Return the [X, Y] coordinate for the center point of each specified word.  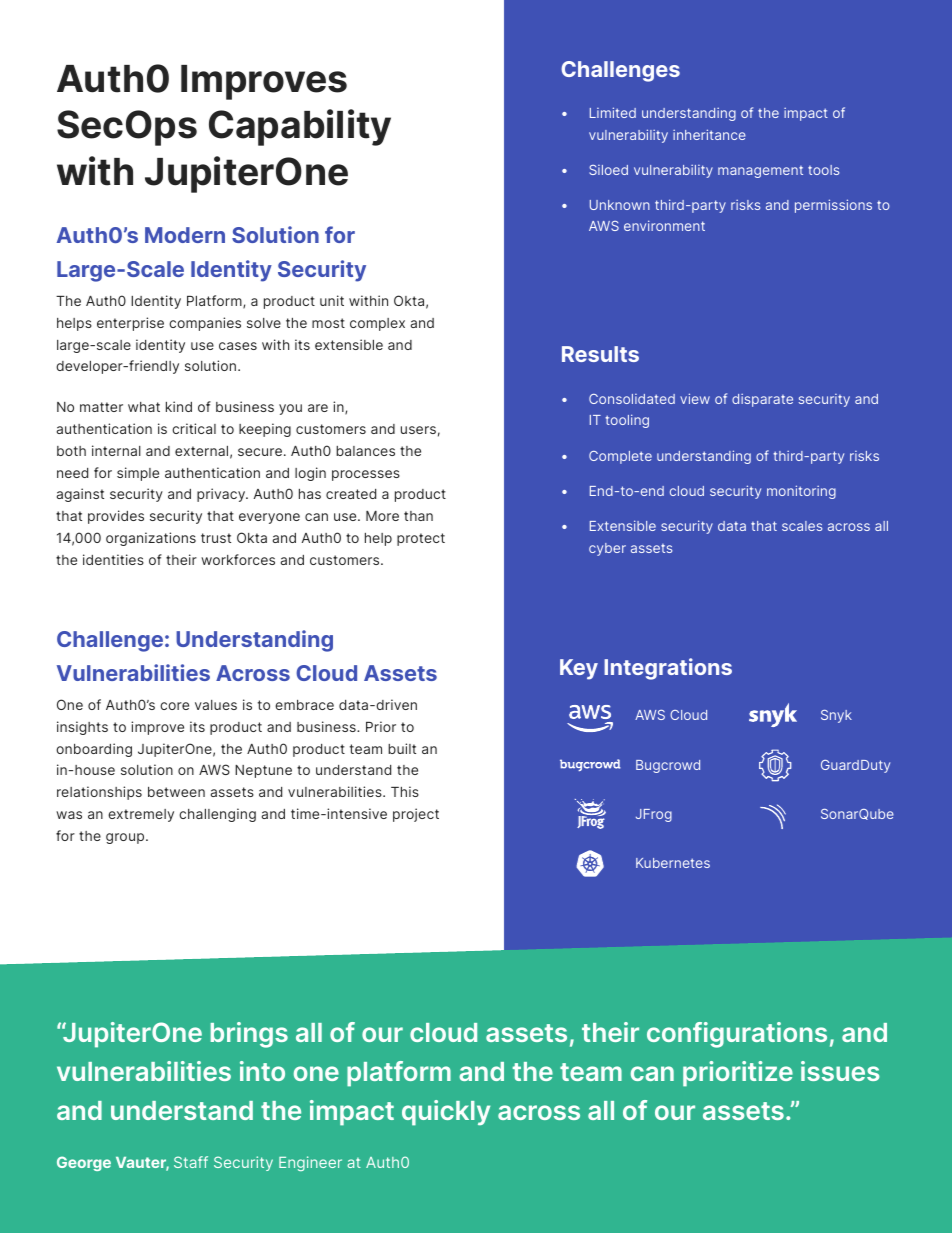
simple [138, 474]
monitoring [801, 492]
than [418, 516]
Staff [191, 1162]
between [176, 792]
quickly [446, 1113]
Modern [185, 235]
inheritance [709, 134]
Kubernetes [673, 863]
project [416, 815]
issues [840, 1071]
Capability [300, 127]
